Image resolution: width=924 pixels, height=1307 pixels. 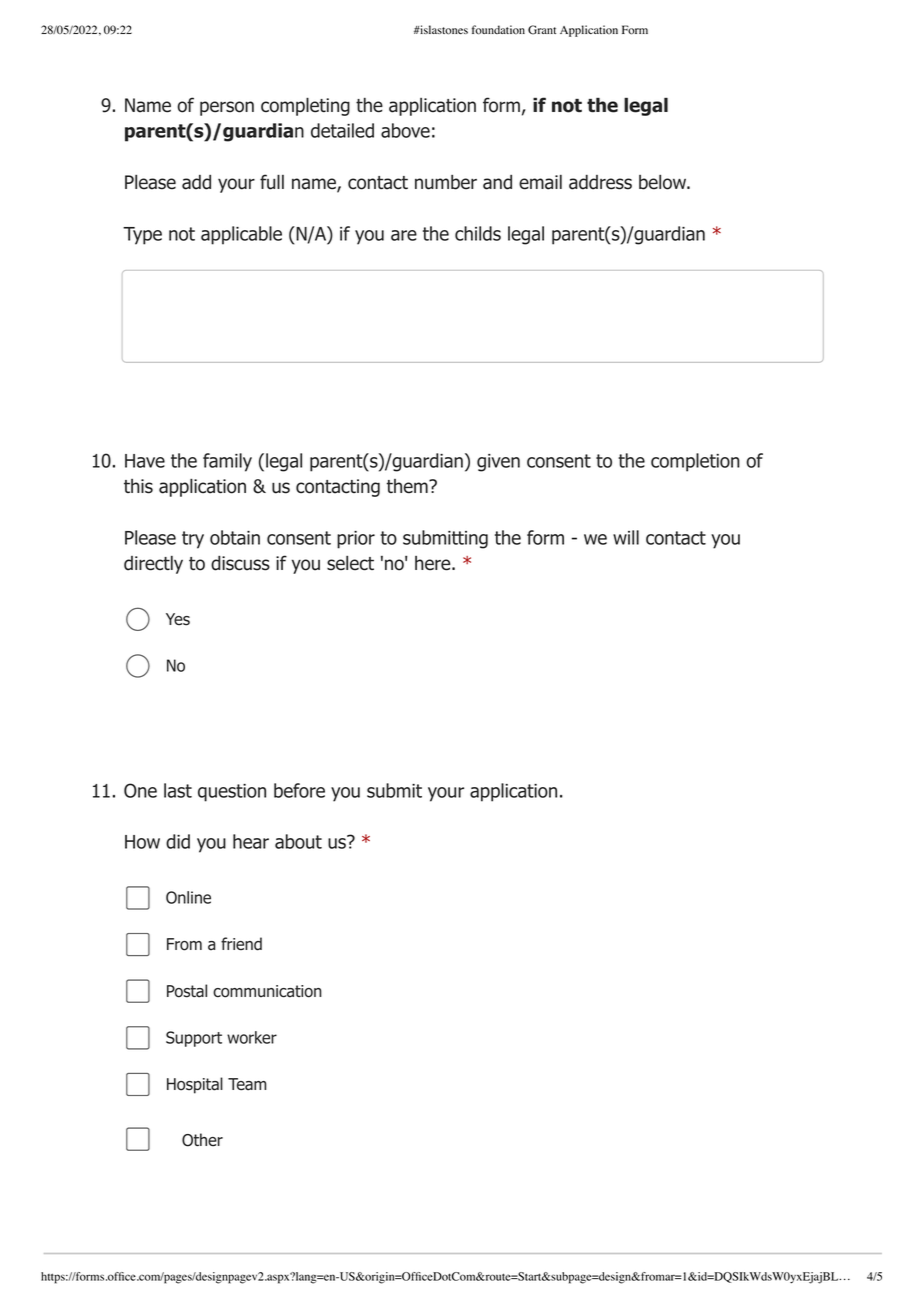 I want to click on communication, so click(x=267, y=991).
